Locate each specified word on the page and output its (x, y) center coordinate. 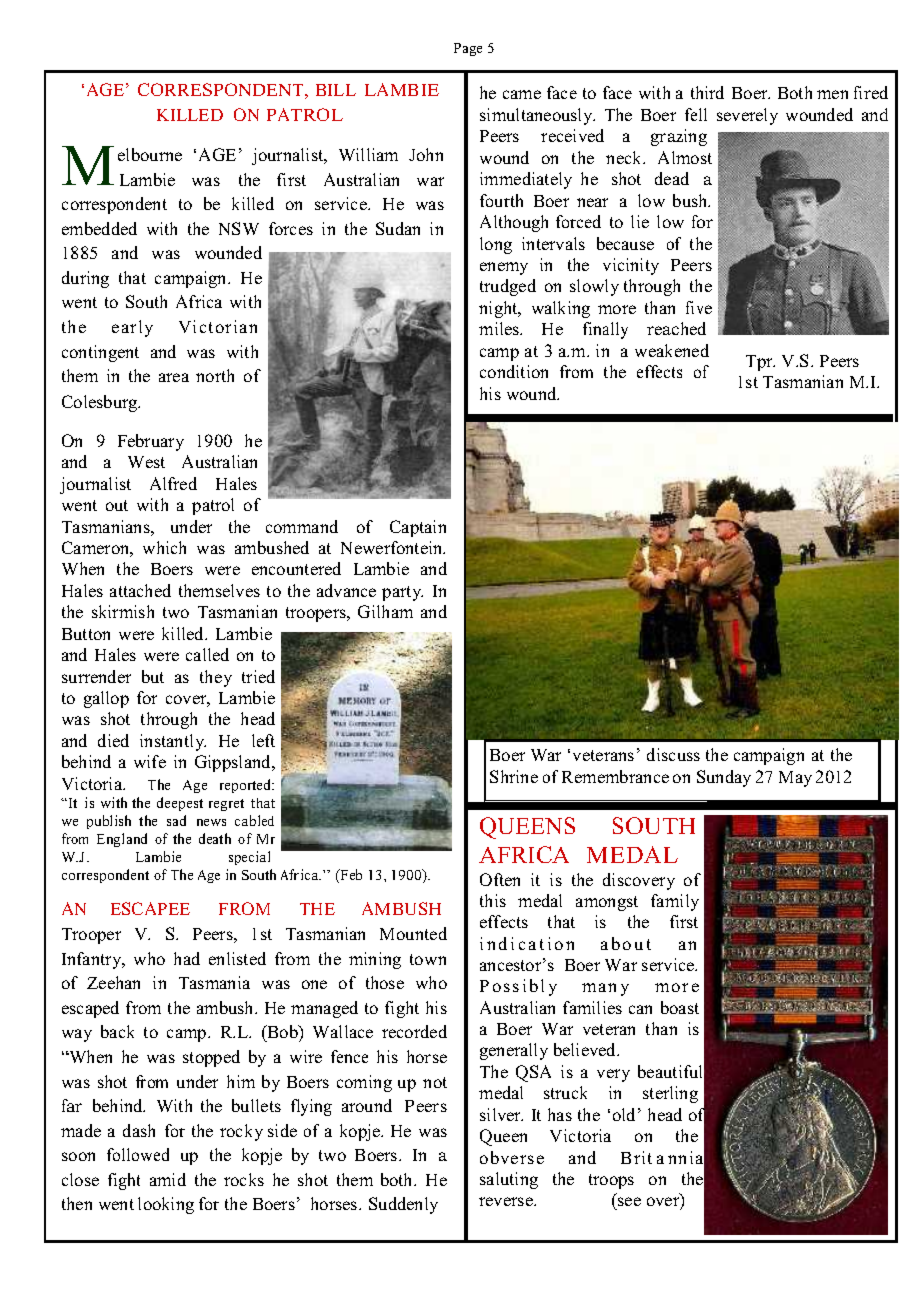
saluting (509, 1180)
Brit (636, 1157)
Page (468, 49)
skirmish (123, 611)
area (174, 377)
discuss (673, 754)
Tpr (760, 363)
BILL (336, 90)
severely (747, 116)
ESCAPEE (150, 908)
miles (500, 328)
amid (168, 1179)
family (675, 902)
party (402, 593)
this (493, 900)
